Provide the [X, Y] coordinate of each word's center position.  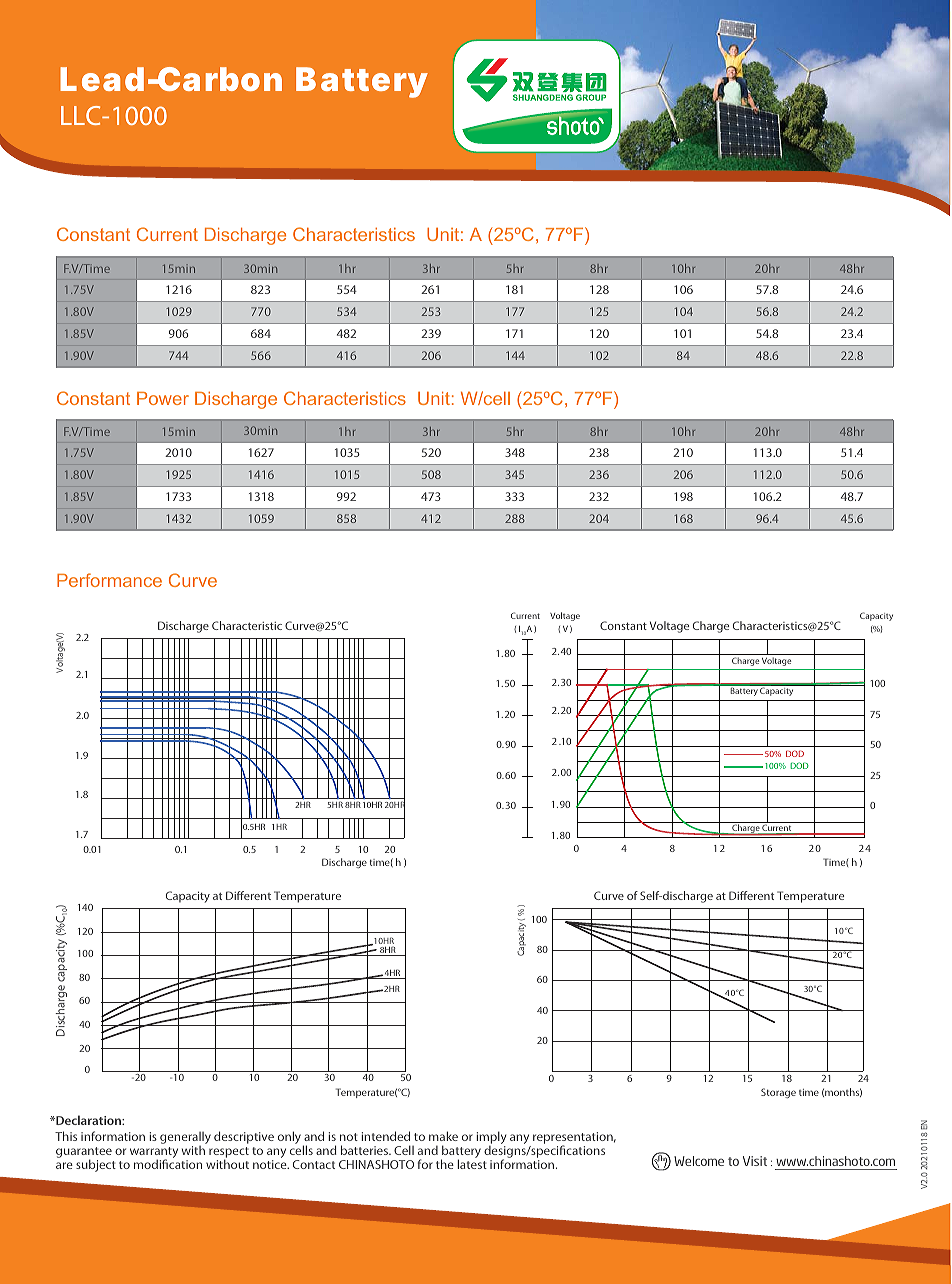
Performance [109, 580]
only [289, 1137]
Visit [755, 1161]
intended [385, 1136]
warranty [154, 1153]
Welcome [699, 1161]
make [443, 1136]
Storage [778, 1093]
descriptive [244, 1137]
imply [491, 1137]
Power [163, 398]
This [66, 1136]
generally [185, 1138]
